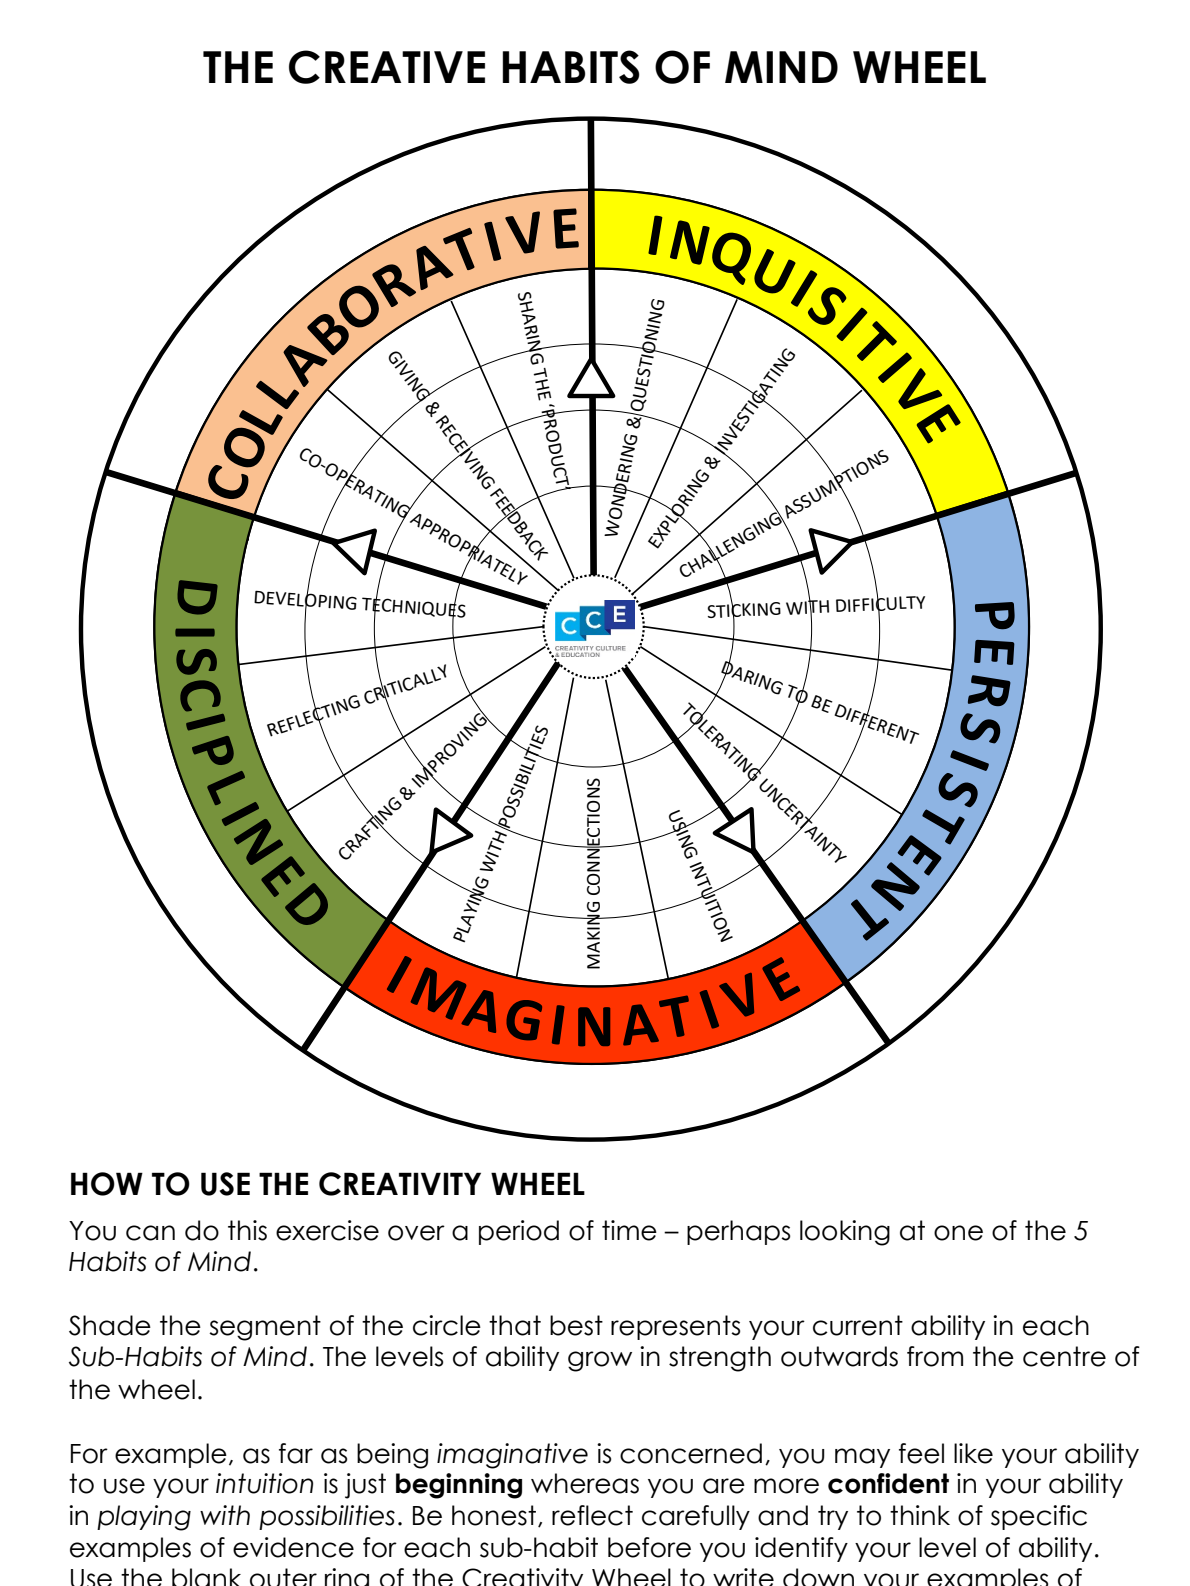 This image has height=1586, width=1190. Describe the element at coordinates (247, 1230) in the image. I see `this` at that location.
